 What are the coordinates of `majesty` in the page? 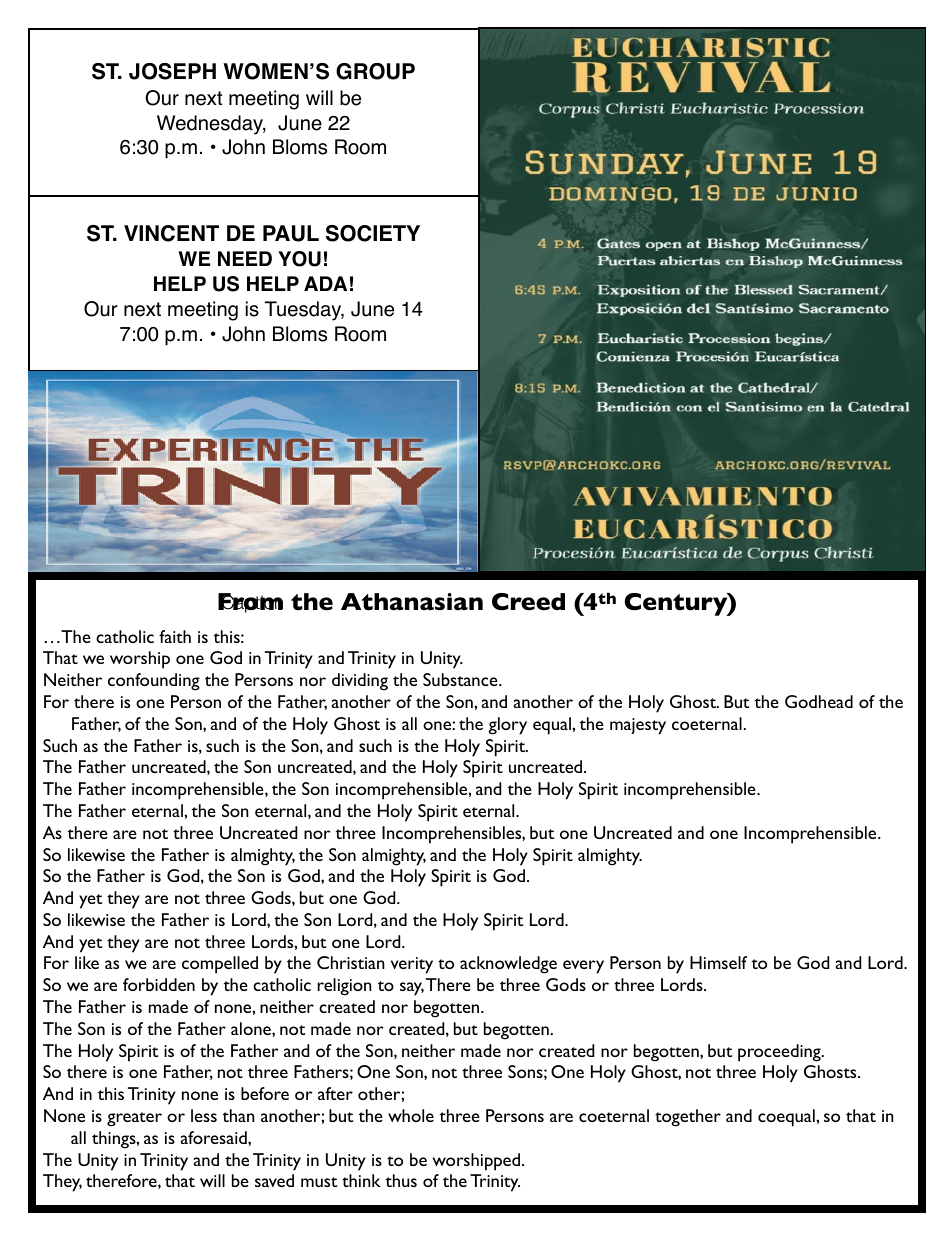 It's located at (638, 726).
